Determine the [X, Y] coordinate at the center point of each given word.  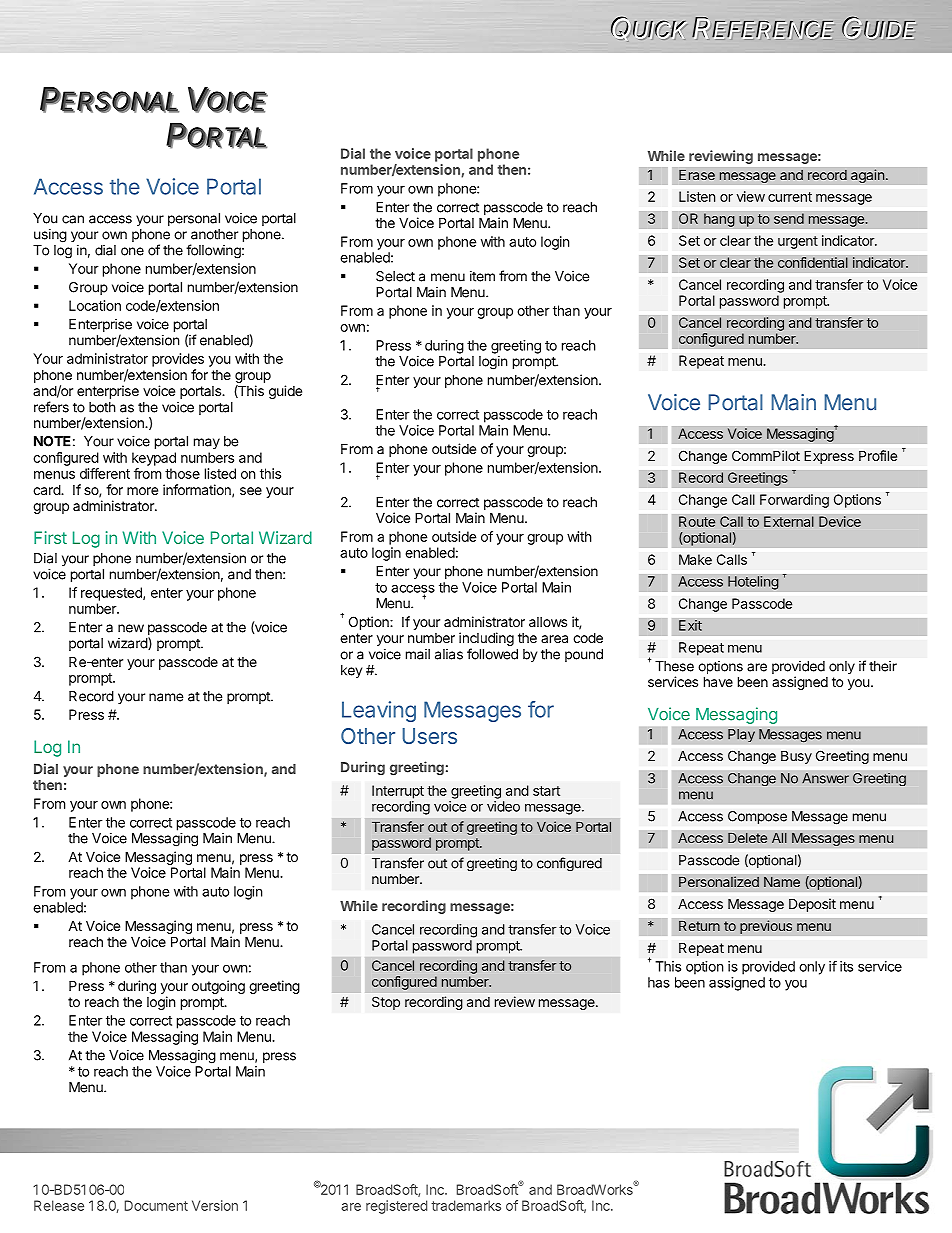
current [790, 197]
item [482, 276]
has [659, 982]
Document [156, 1205]
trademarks [466, 1205]
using [50, 236]
